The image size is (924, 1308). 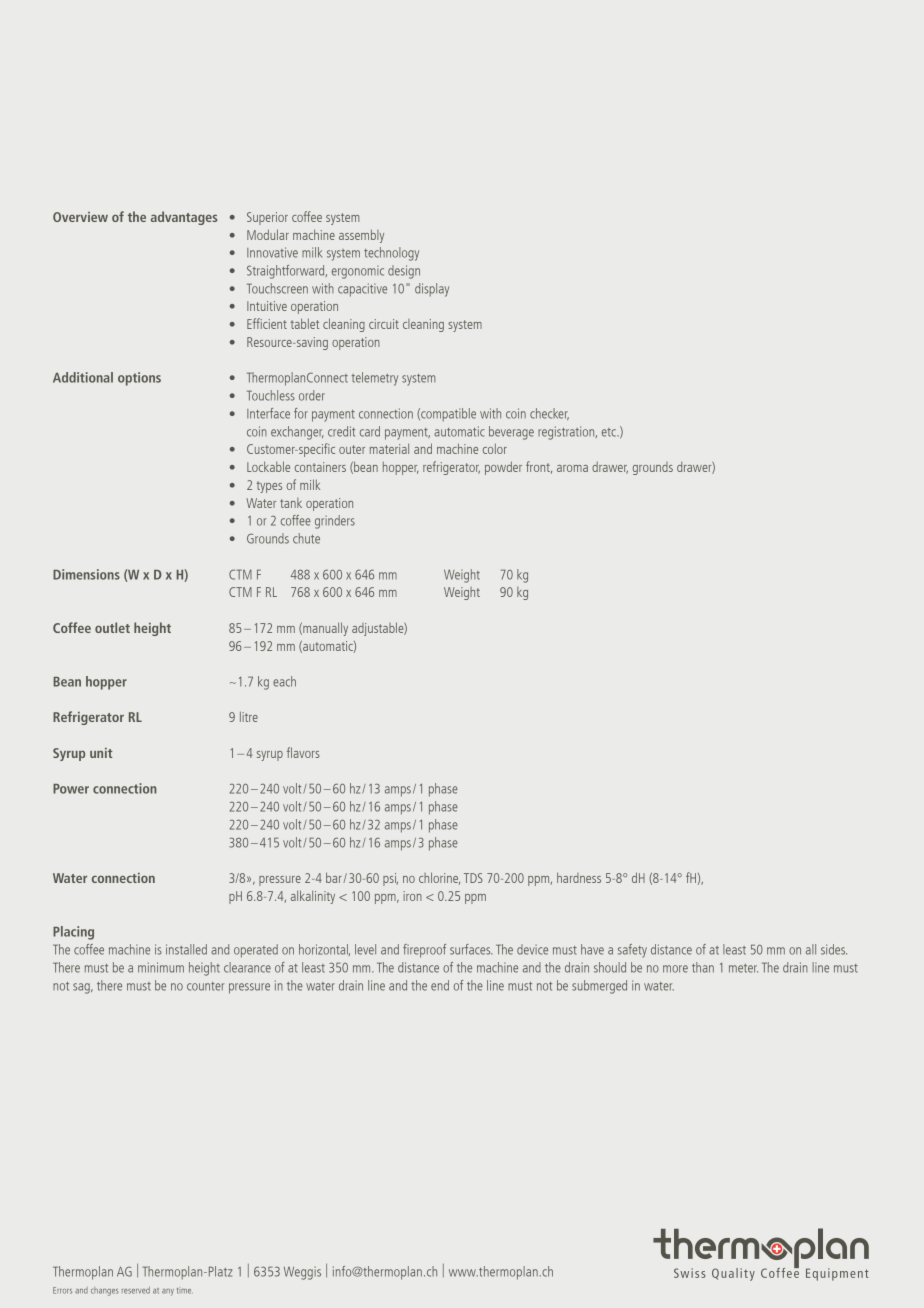 What do you see at coordinates (404, 272) in the screenshot?
I see `design` at bounding box center [404, 272].
